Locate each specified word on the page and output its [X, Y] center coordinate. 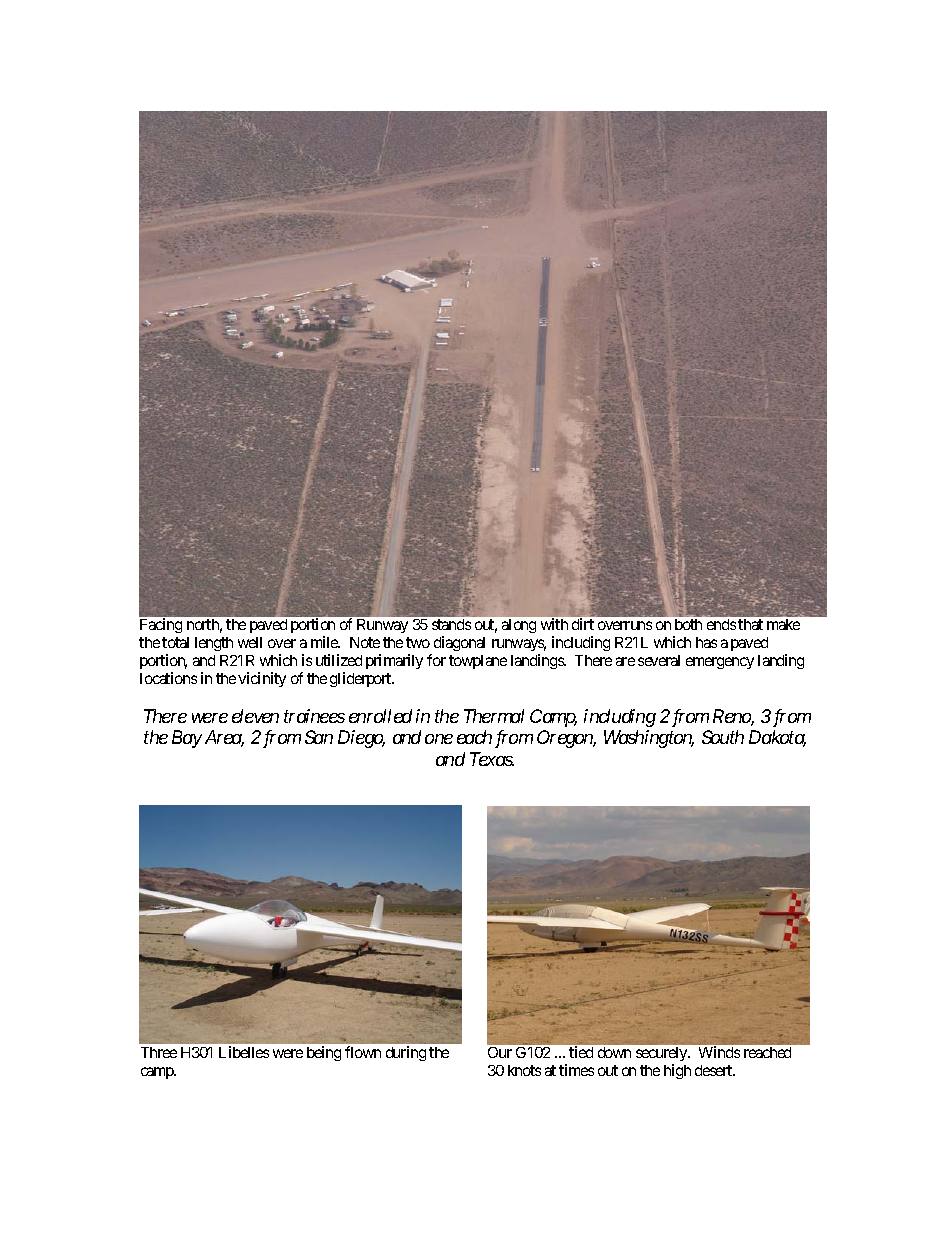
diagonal [459, 643]
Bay [187, 739]
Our [500, 1052]
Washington [649, 739]
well [250, 642]
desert [715, 1070]
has [706, 642]
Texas [492, 759]
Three [159, 1052]
